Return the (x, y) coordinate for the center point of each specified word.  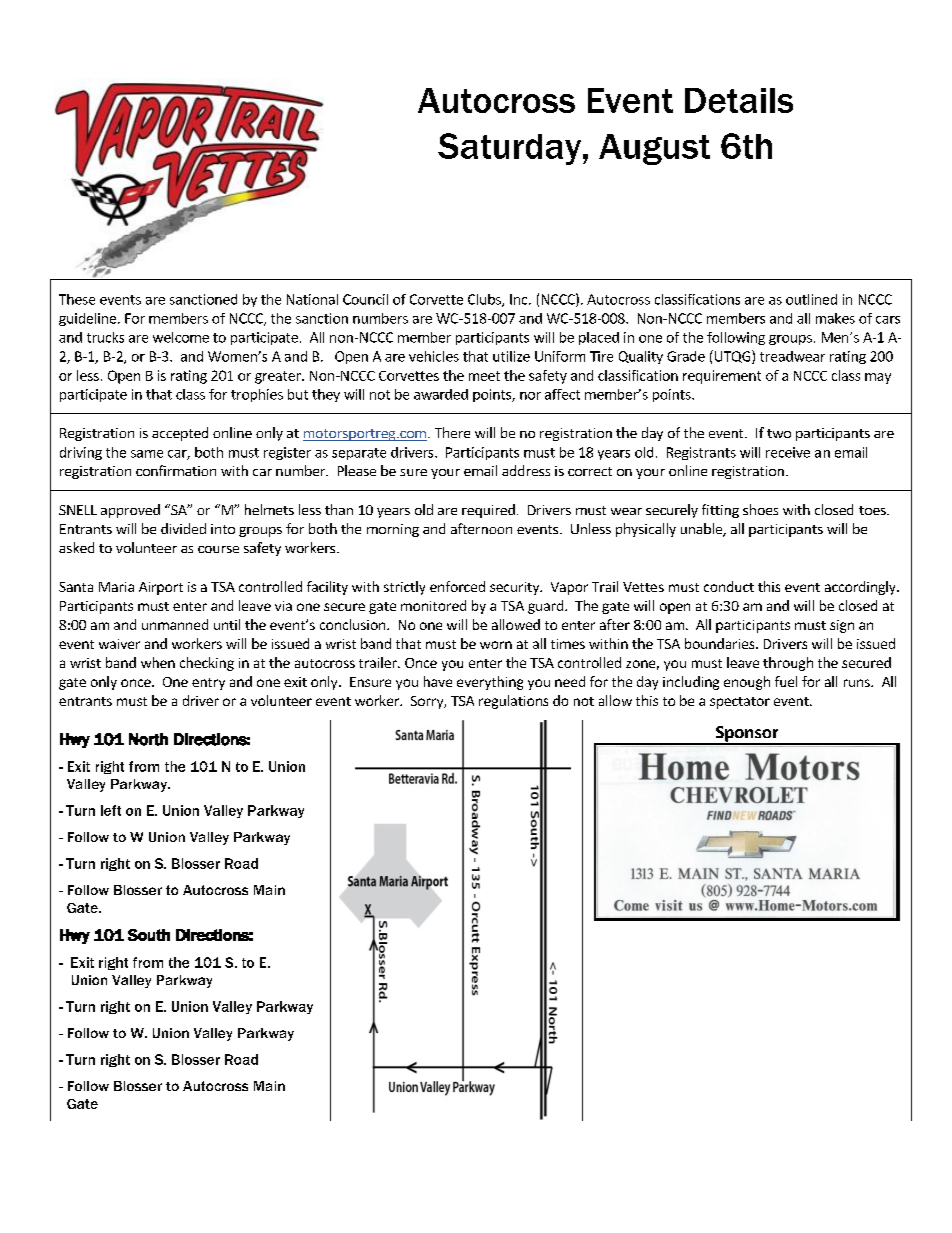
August (654, 149)
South (149, 935)
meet (484, 376)
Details (739, 100)
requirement (722, 377)
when (158, 662)
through (788, 664)
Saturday (509, 149)
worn (496, 645)
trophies (257, 395)
